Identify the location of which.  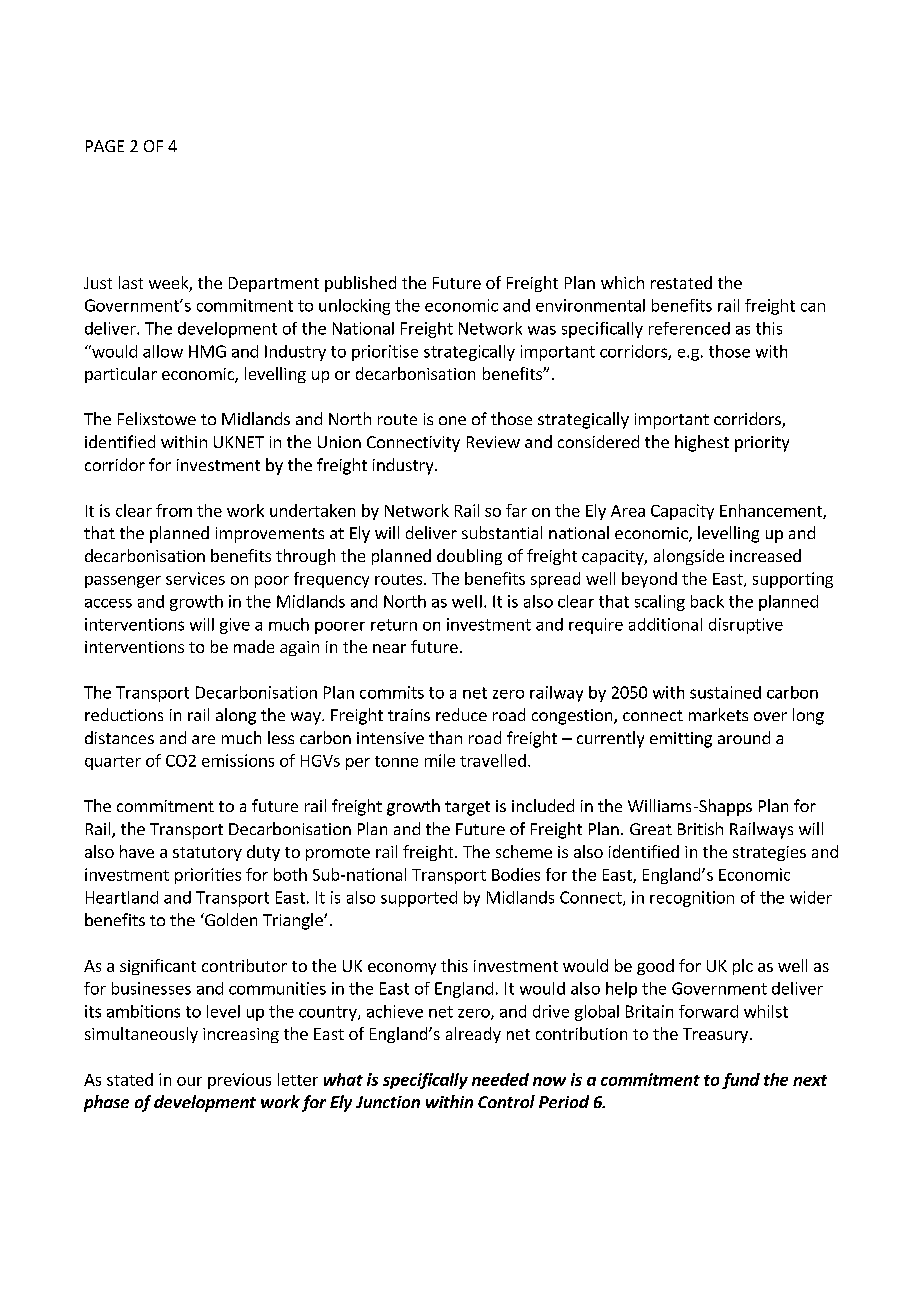
(622, 282).
